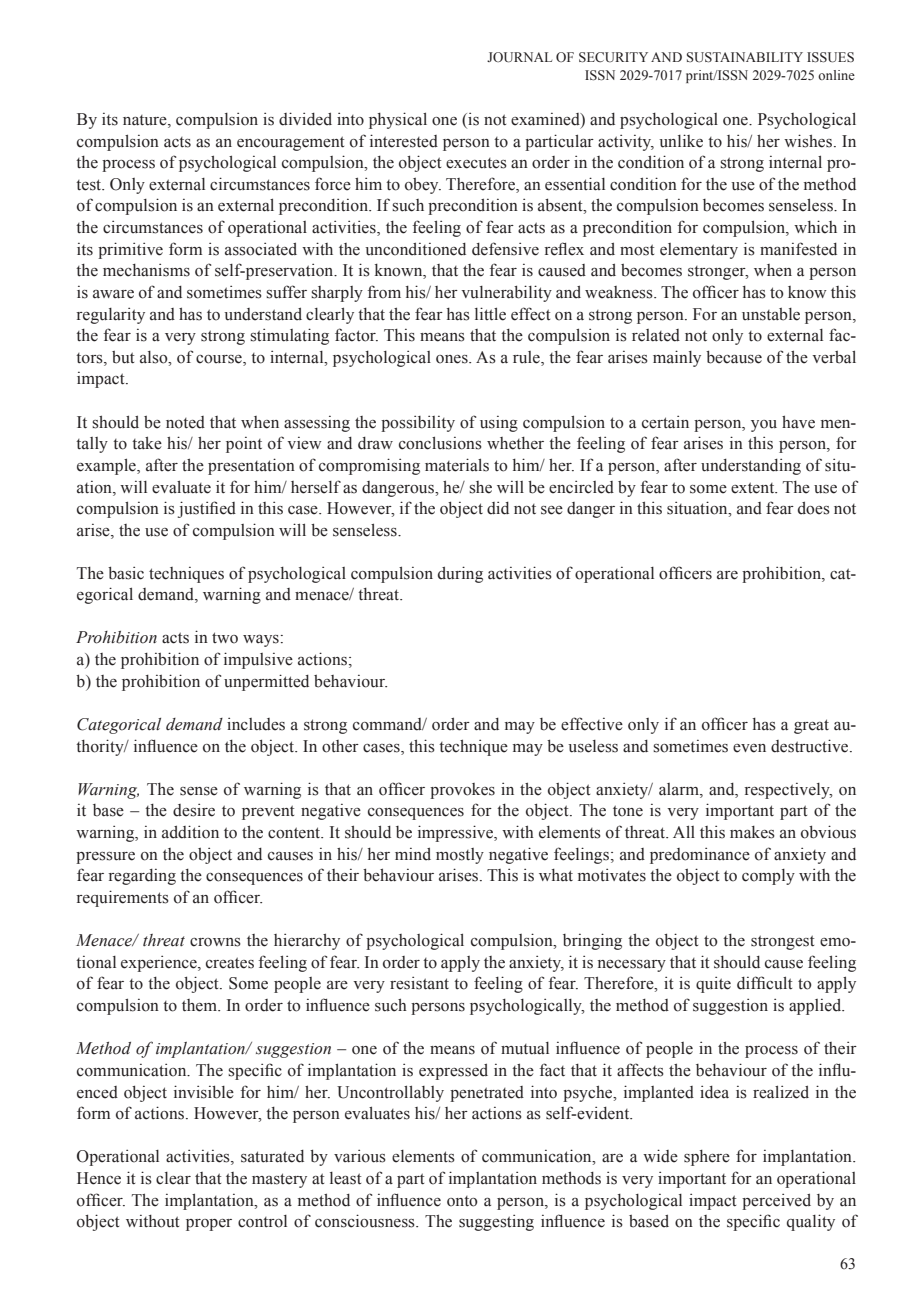  Describe the element at coordinates (776, 1201) in the document. I see `perceived` at that location.
